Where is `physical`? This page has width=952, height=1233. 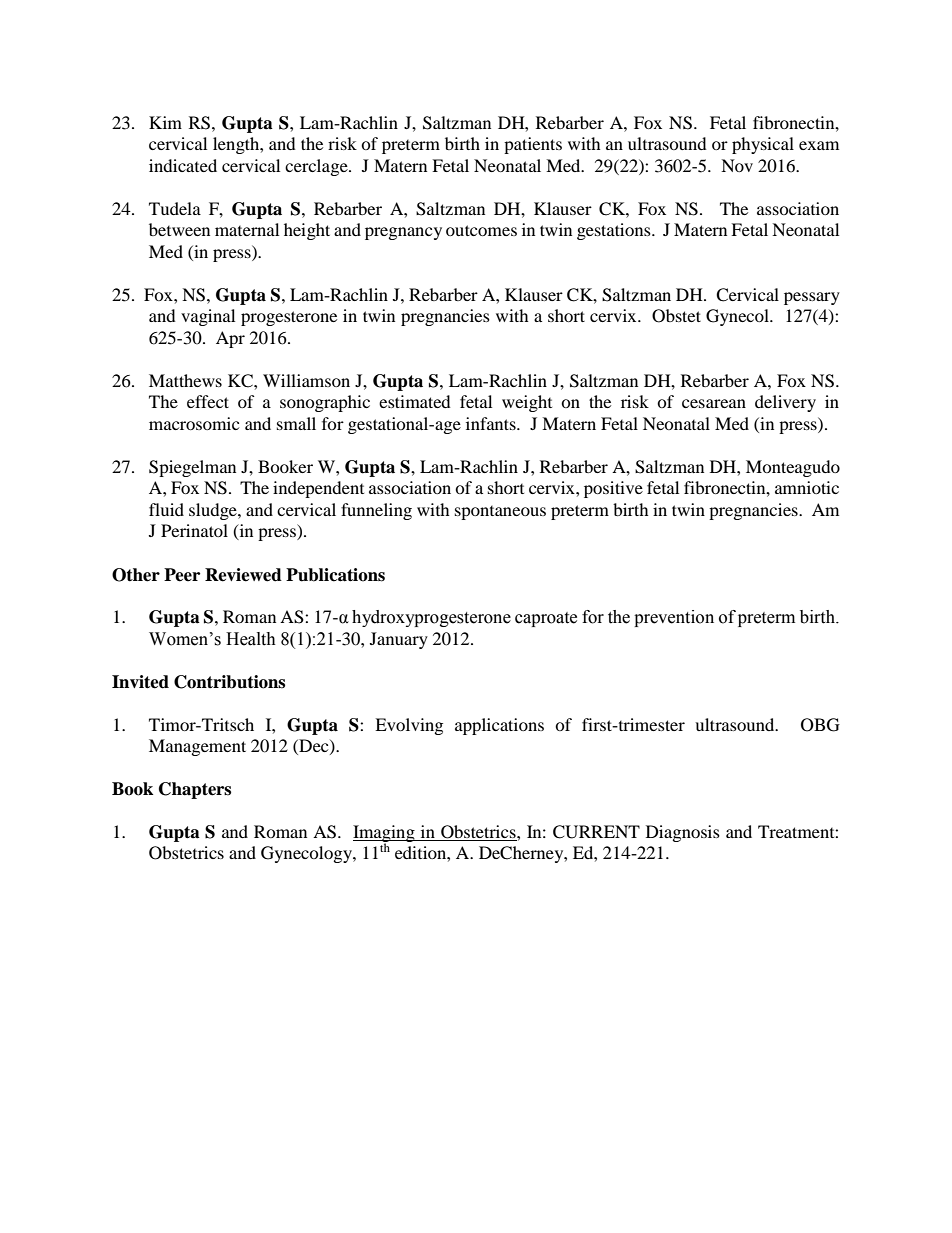
physical is located at coordinates (763, 145).
